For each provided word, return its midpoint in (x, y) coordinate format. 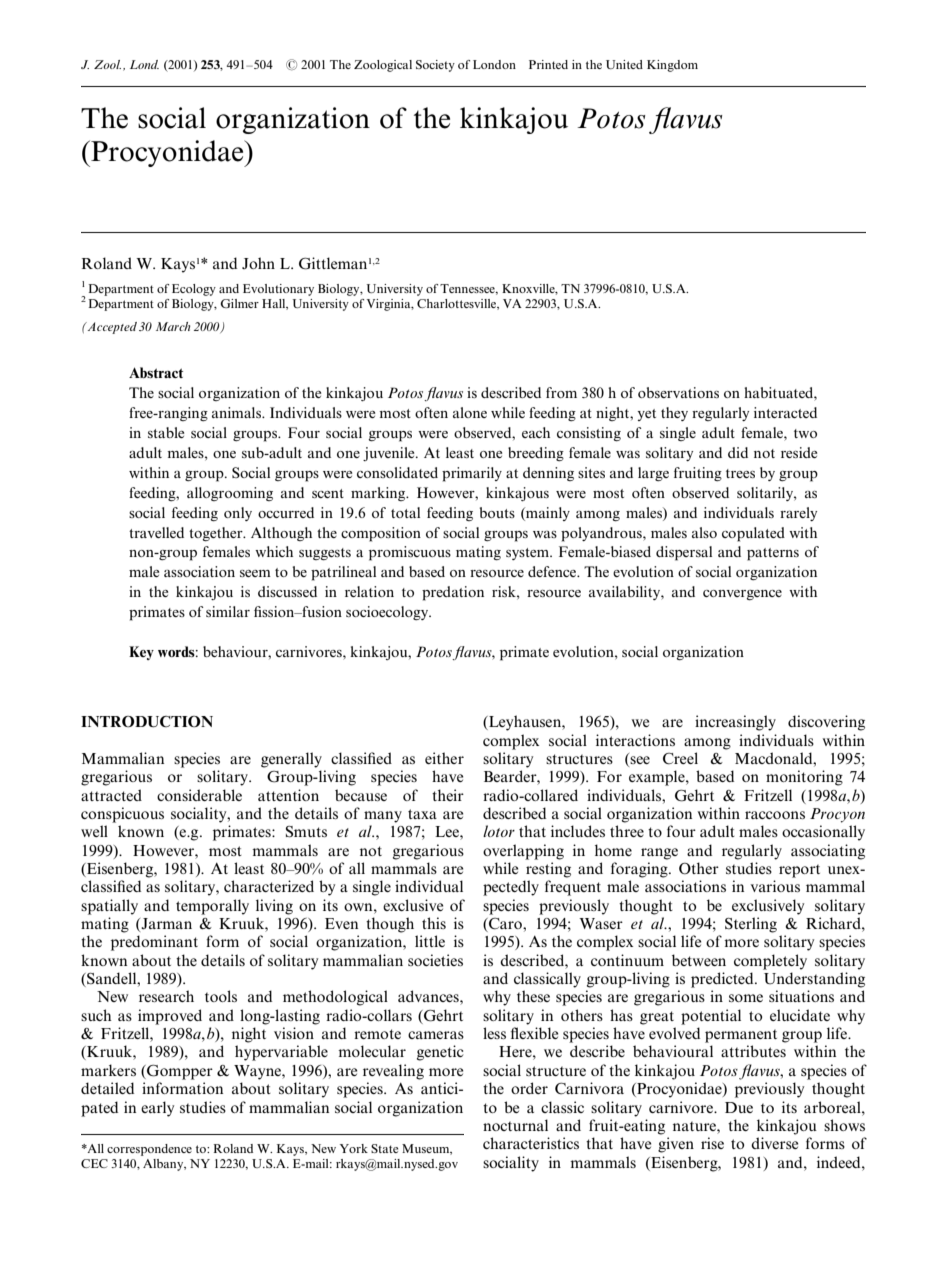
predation (453, 593)
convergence (742, 595)
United (624, 64)
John (258, 263)
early (157, 1109)
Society (435, 66)
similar (228, 611)
